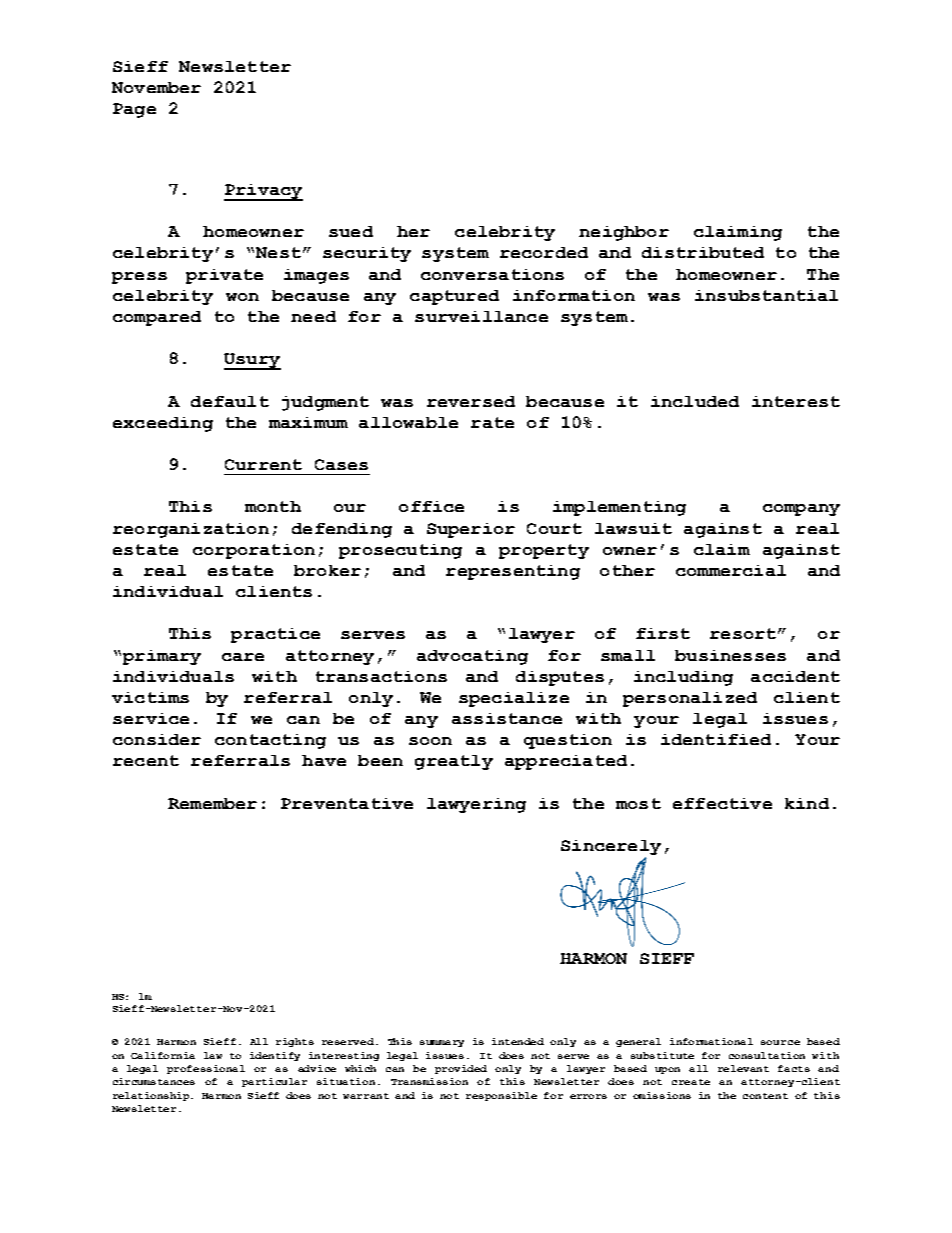  I want to click on November, so click(156, 87).
